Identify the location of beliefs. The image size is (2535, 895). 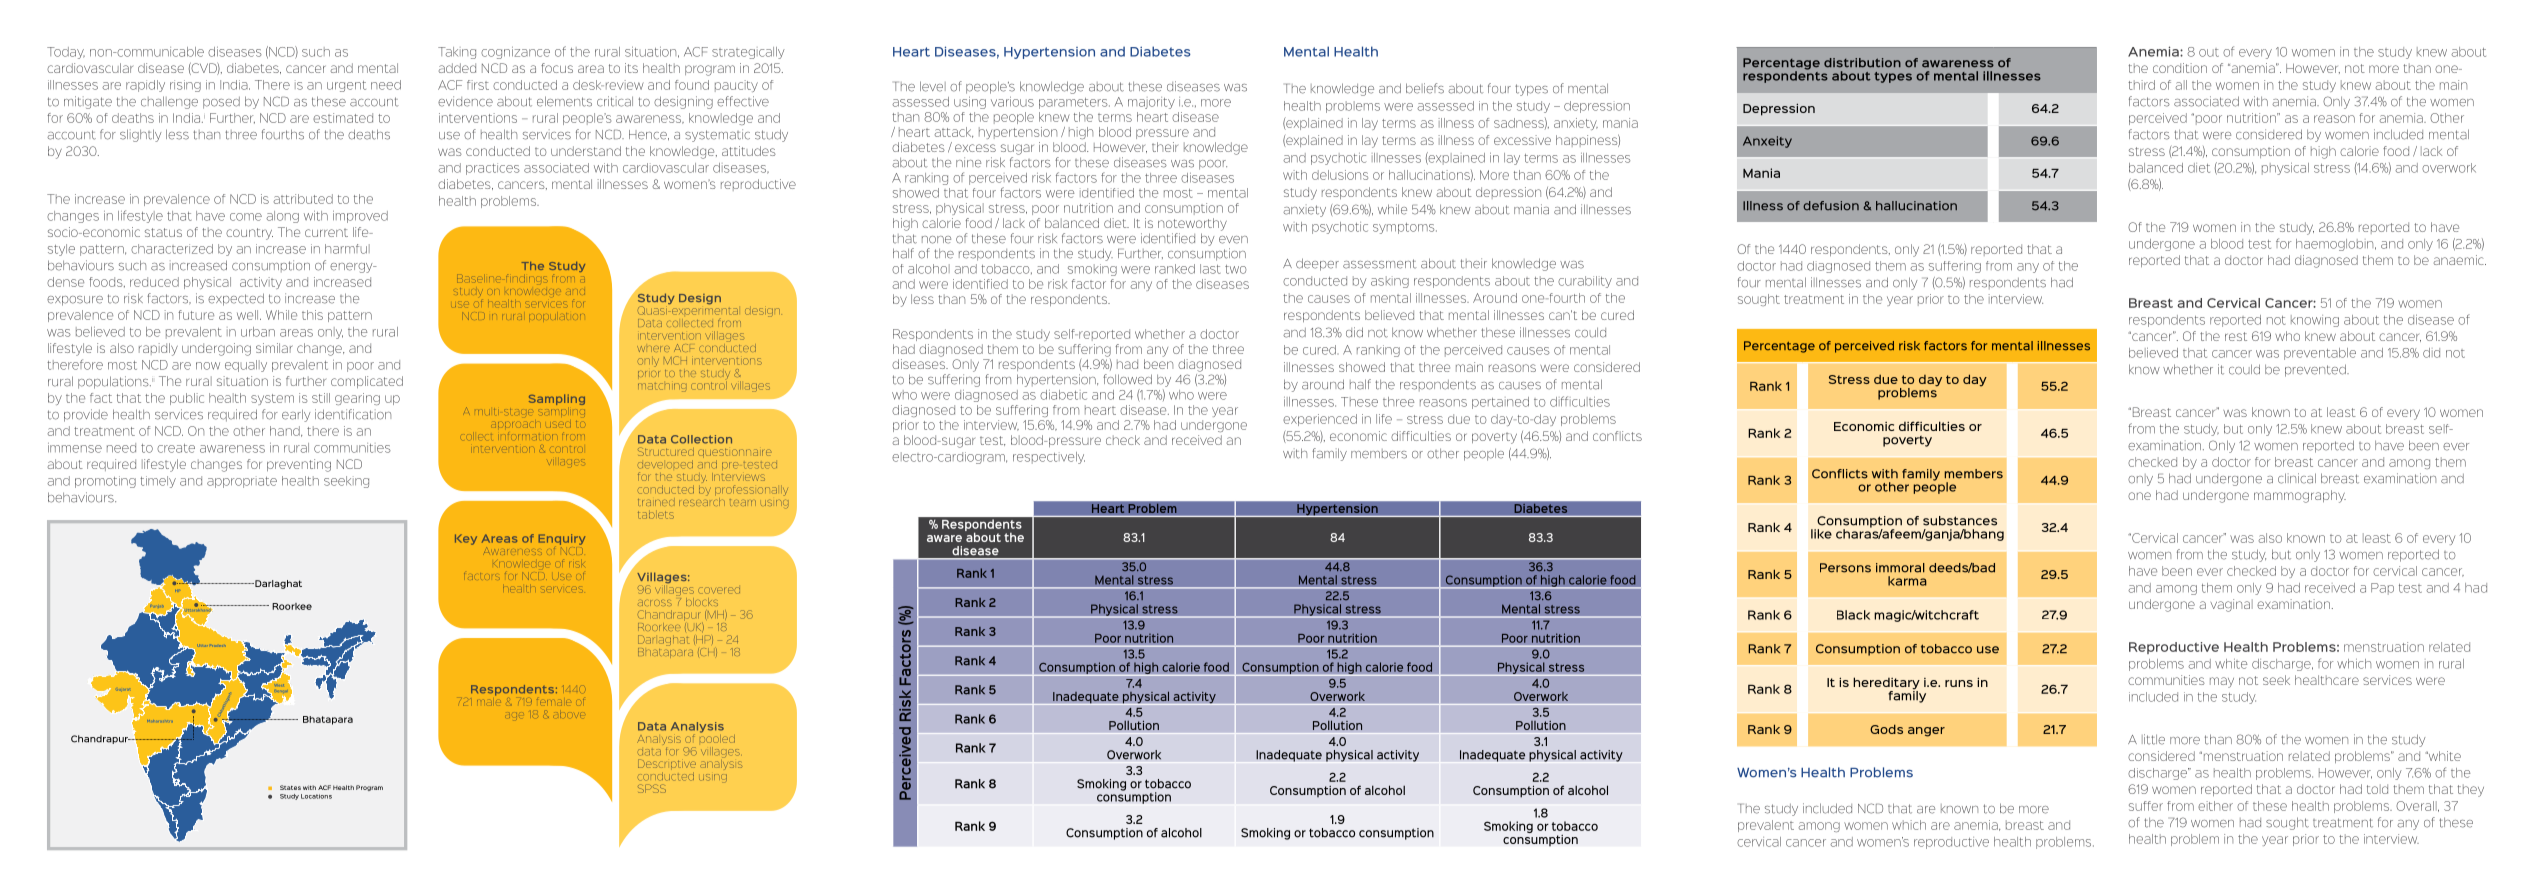
(1425, 88).
